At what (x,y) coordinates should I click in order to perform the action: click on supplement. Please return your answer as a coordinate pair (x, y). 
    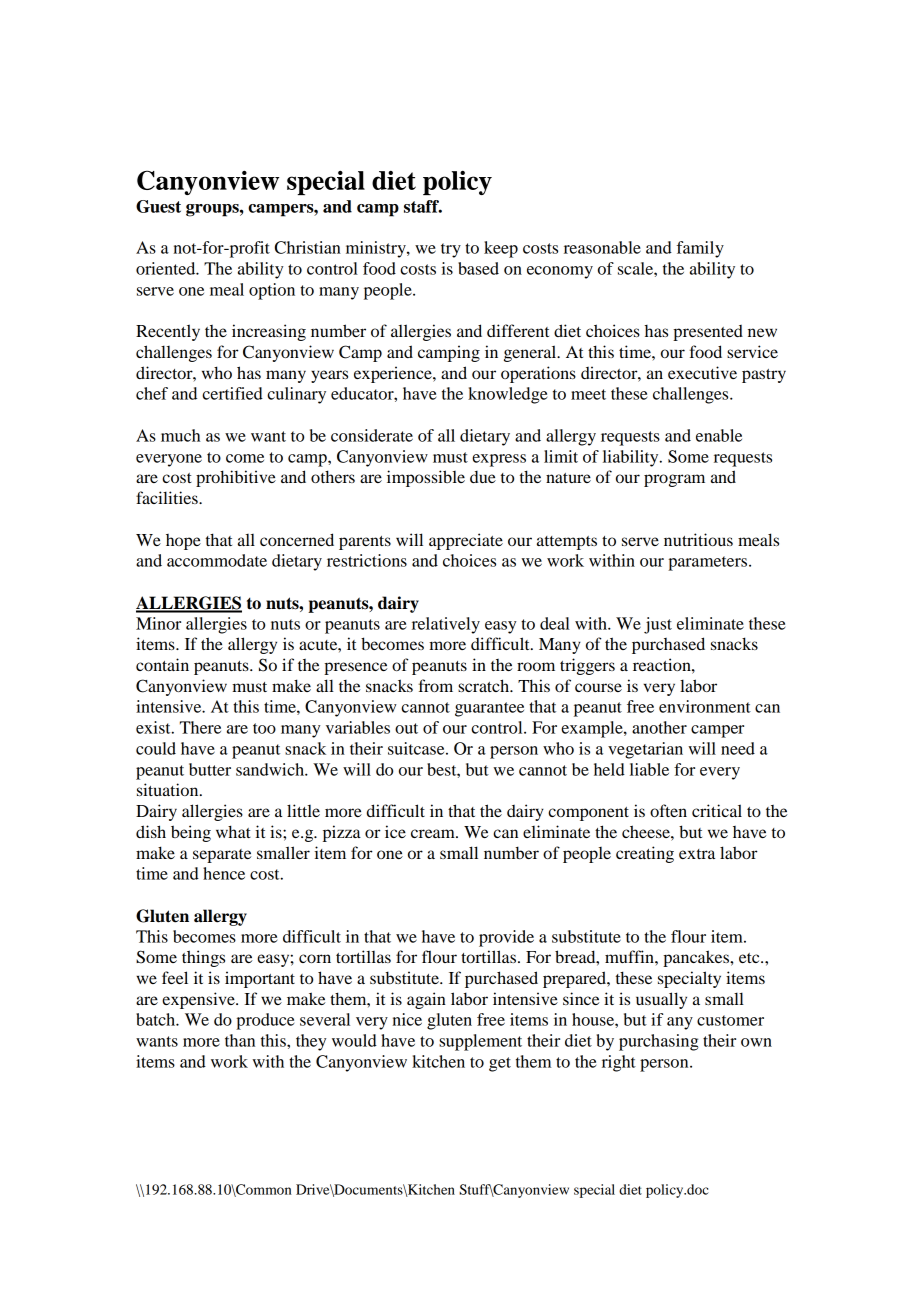
    Looking at the image, I should click on (480, 1042).
